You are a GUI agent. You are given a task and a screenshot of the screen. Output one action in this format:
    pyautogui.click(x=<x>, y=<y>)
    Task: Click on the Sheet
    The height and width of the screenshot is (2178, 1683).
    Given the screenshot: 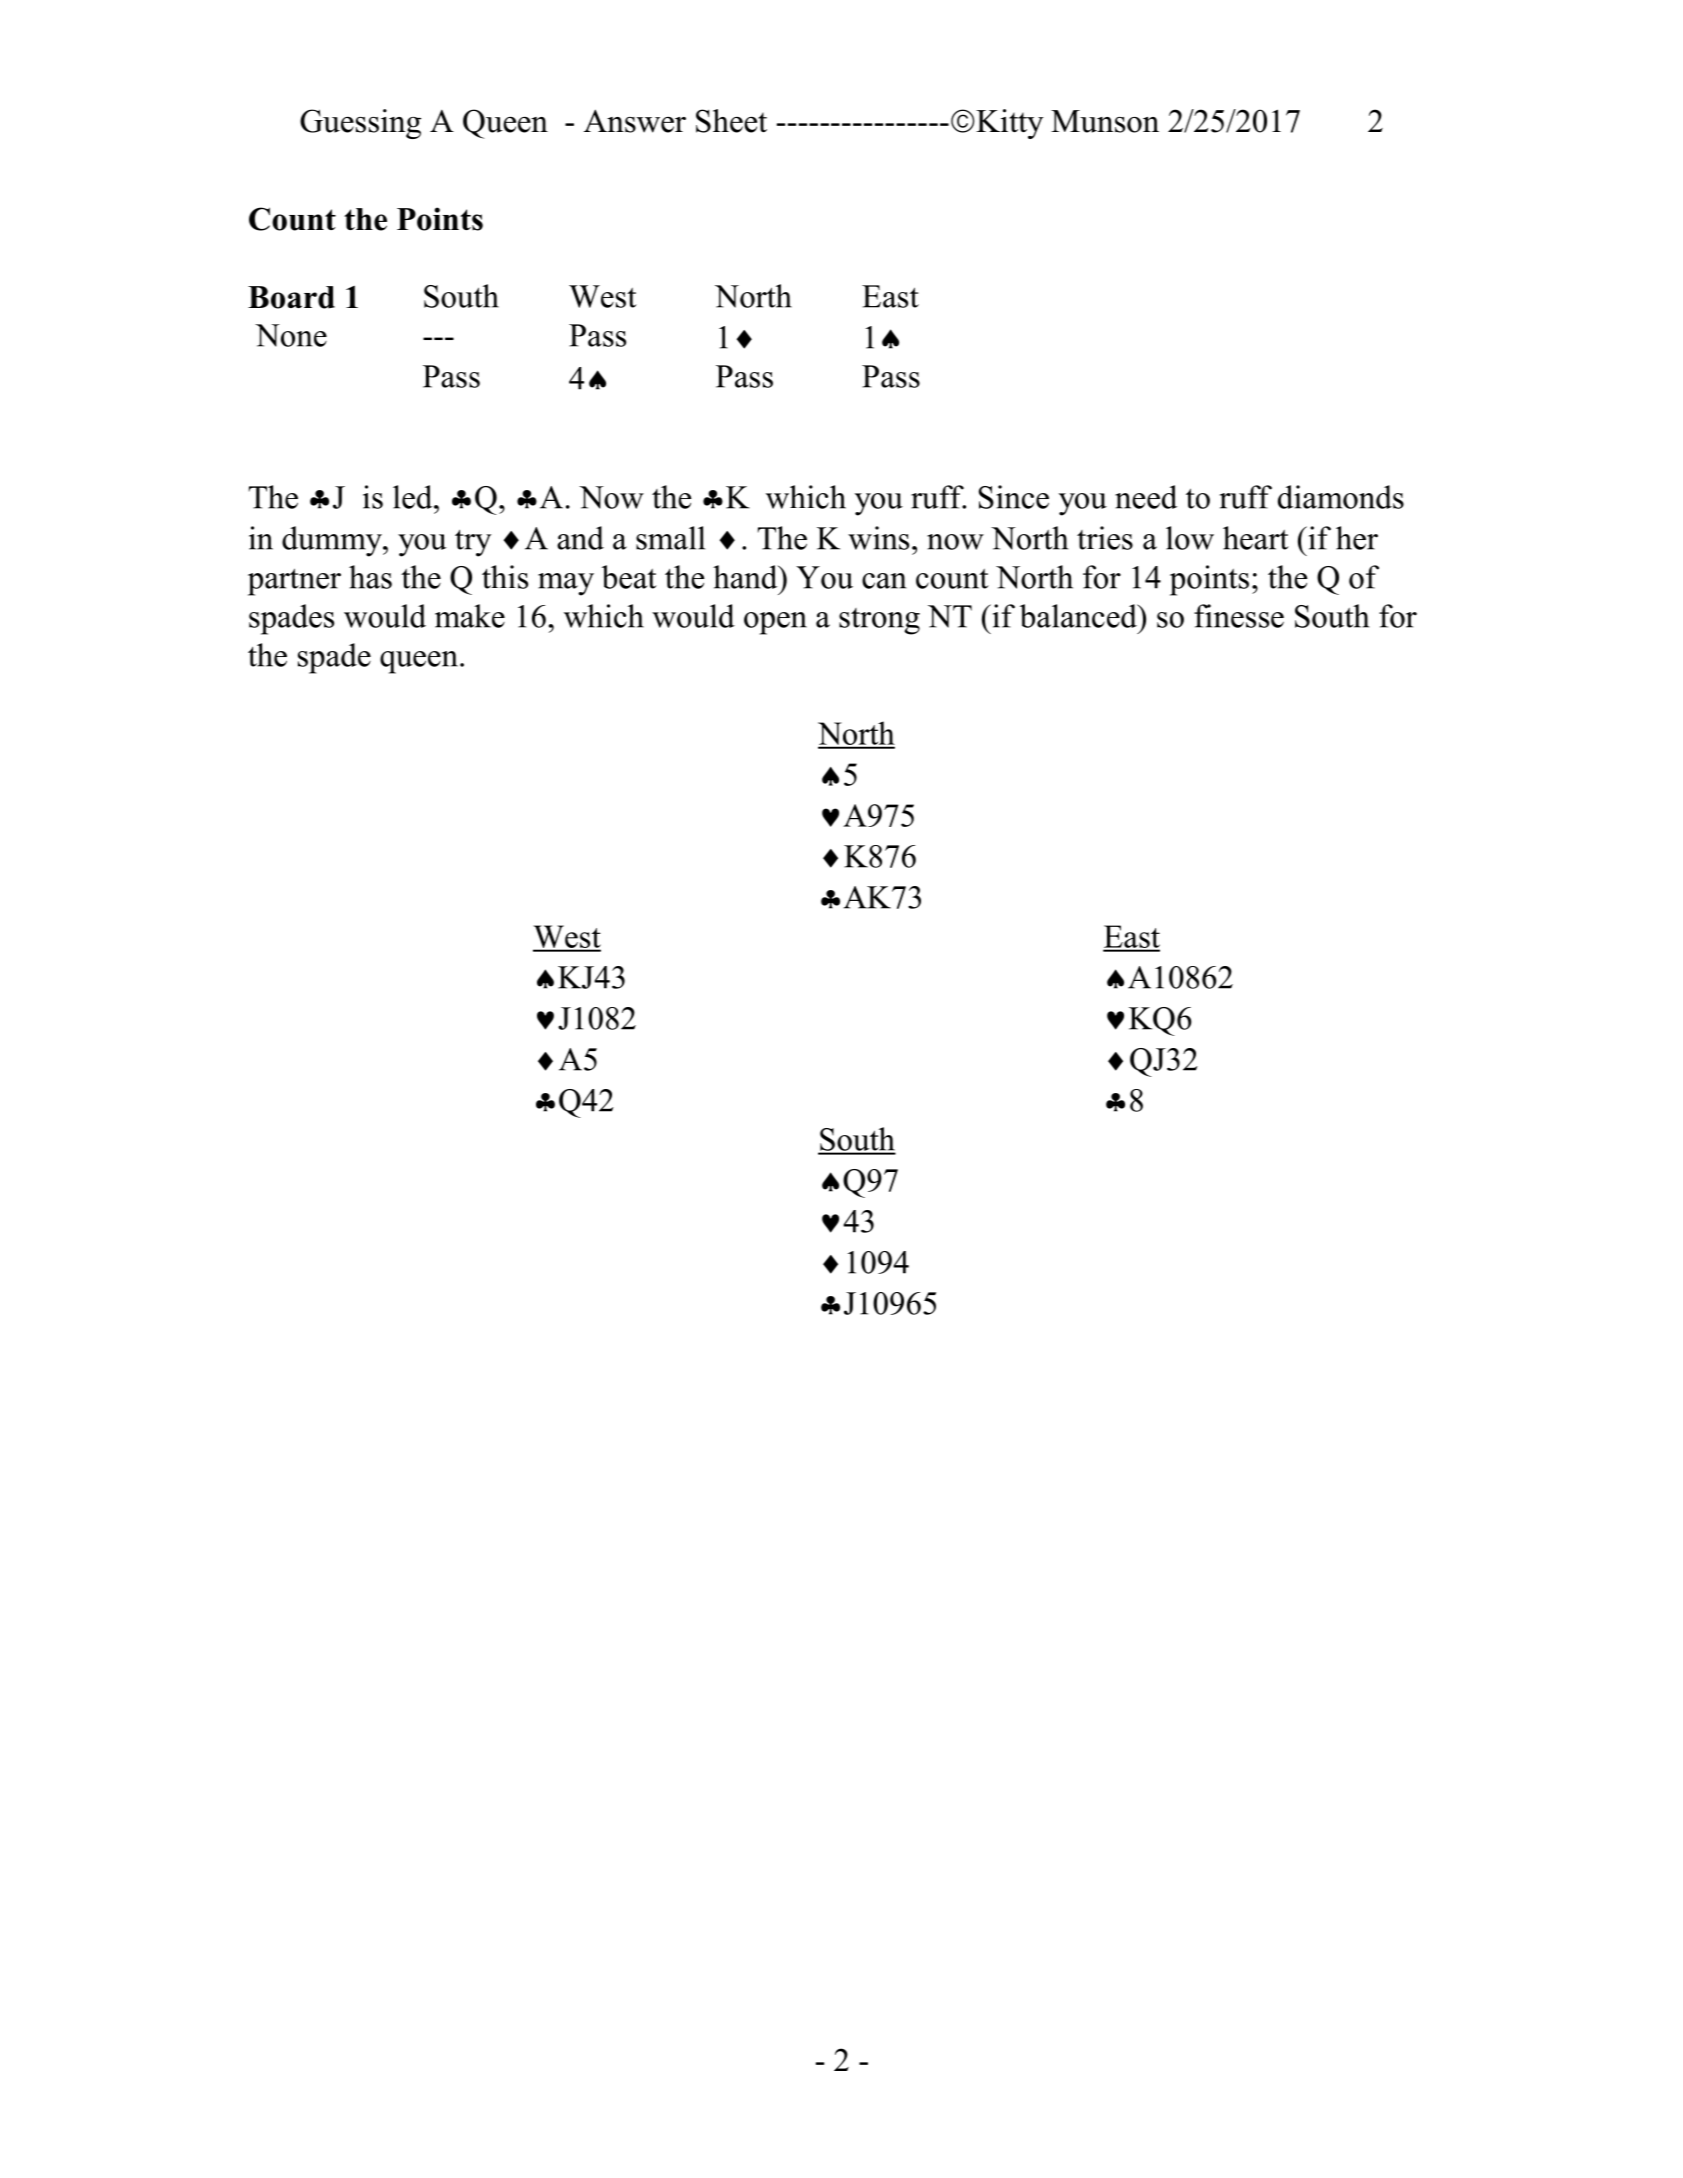 What is the action you would take?
    pyautogui.click(x=731, y=121)
